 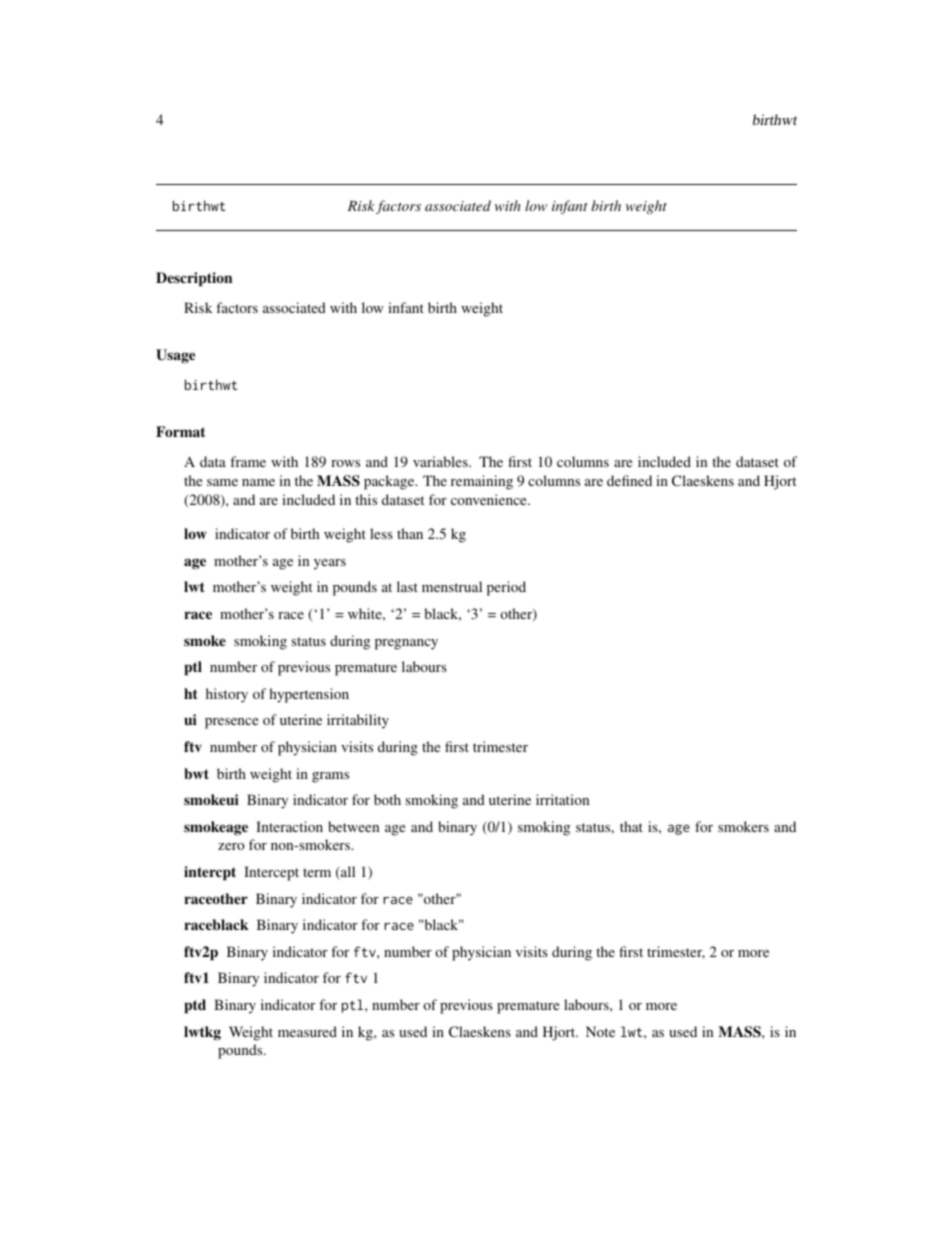 I want to click on variables, so click(x=441, y=461).
